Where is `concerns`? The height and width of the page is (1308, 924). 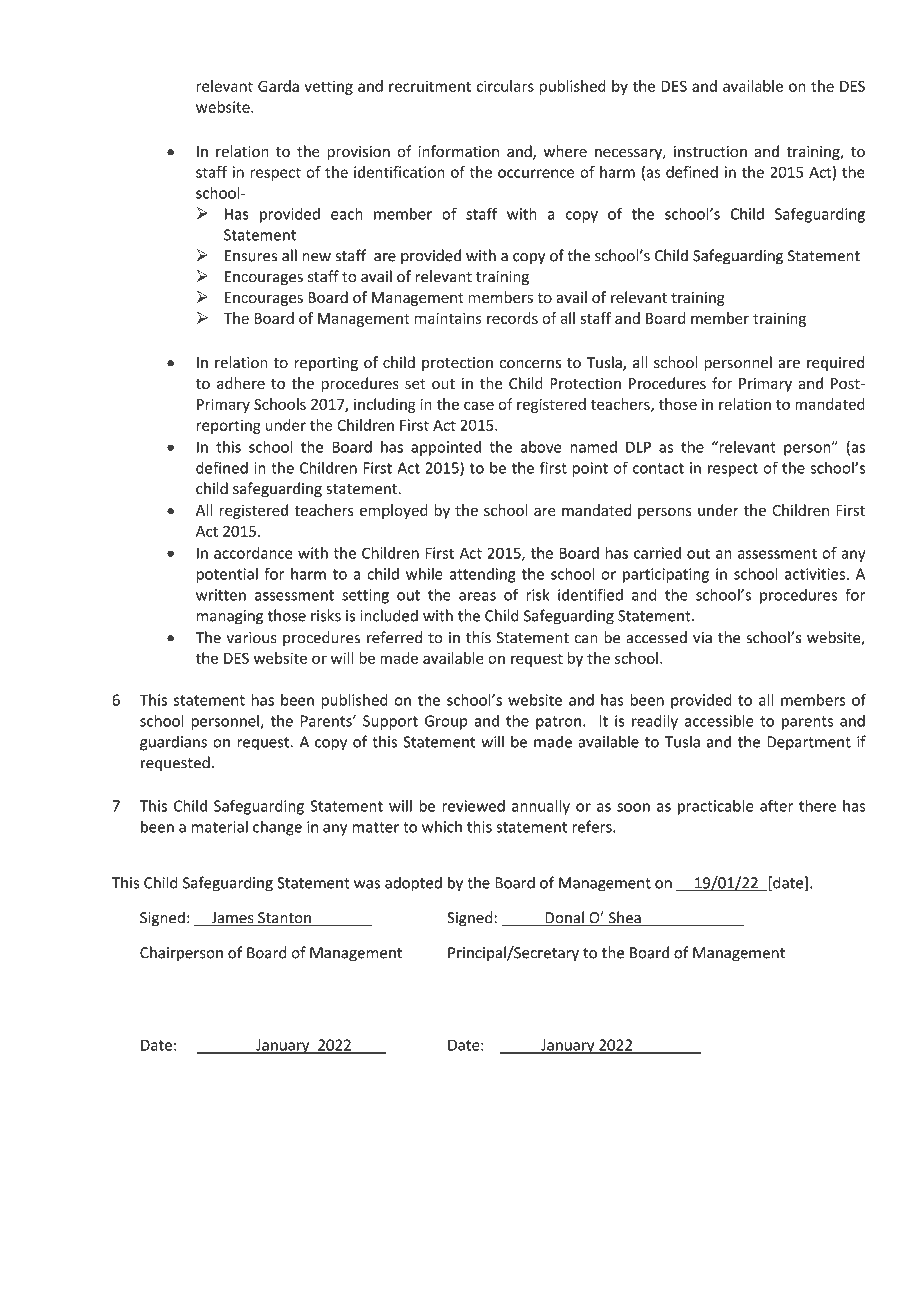
concerns is located at coordinates (530, 364).
